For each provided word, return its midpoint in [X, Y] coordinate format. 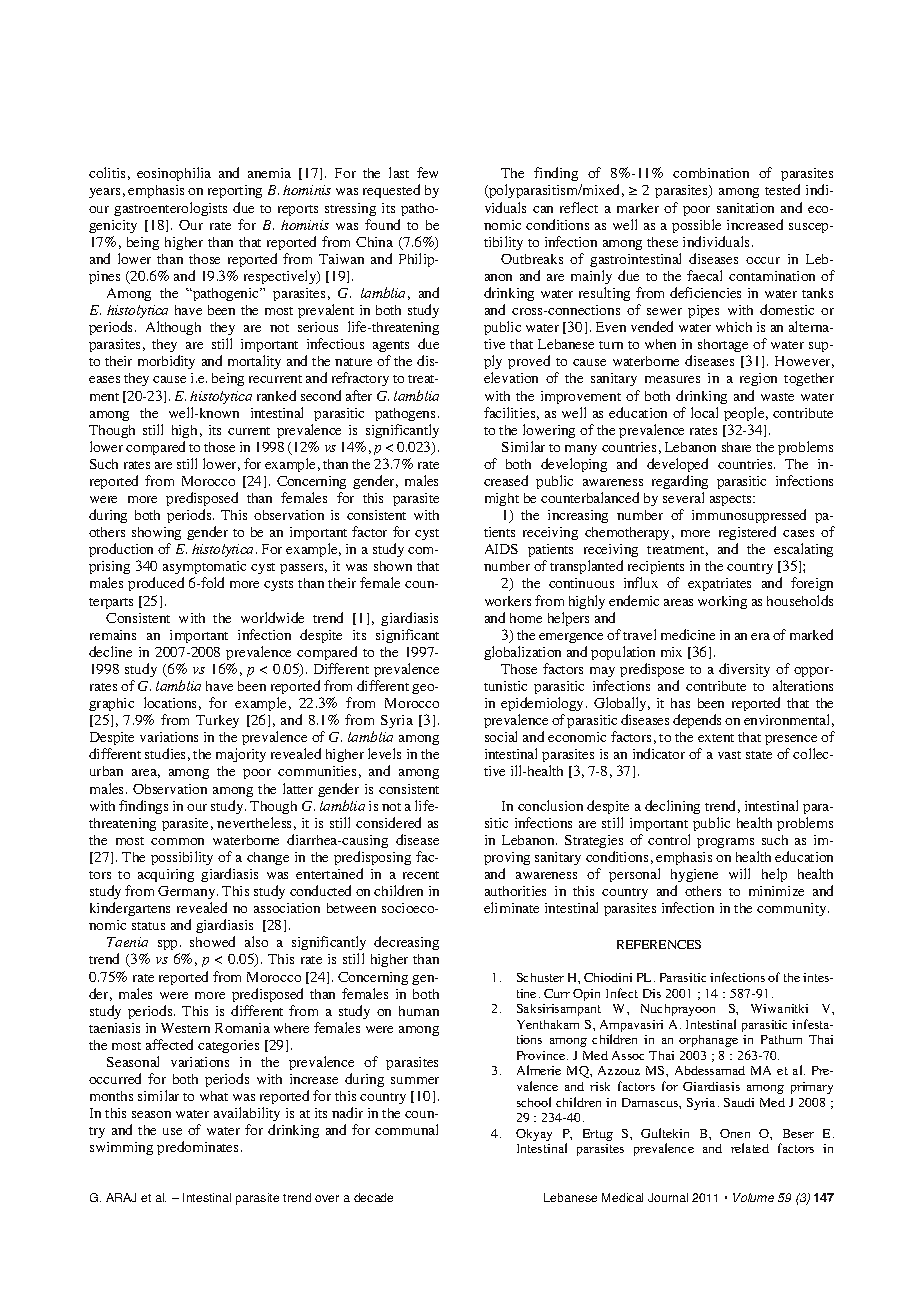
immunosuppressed [749, 516]
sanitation [745, 208]
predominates [199, 1148]
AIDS [501, 549]
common [177, 841]
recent [421, 875]
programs [725, 843]
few [427, 172]
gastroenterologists [170, 209]
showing [156, 535]
